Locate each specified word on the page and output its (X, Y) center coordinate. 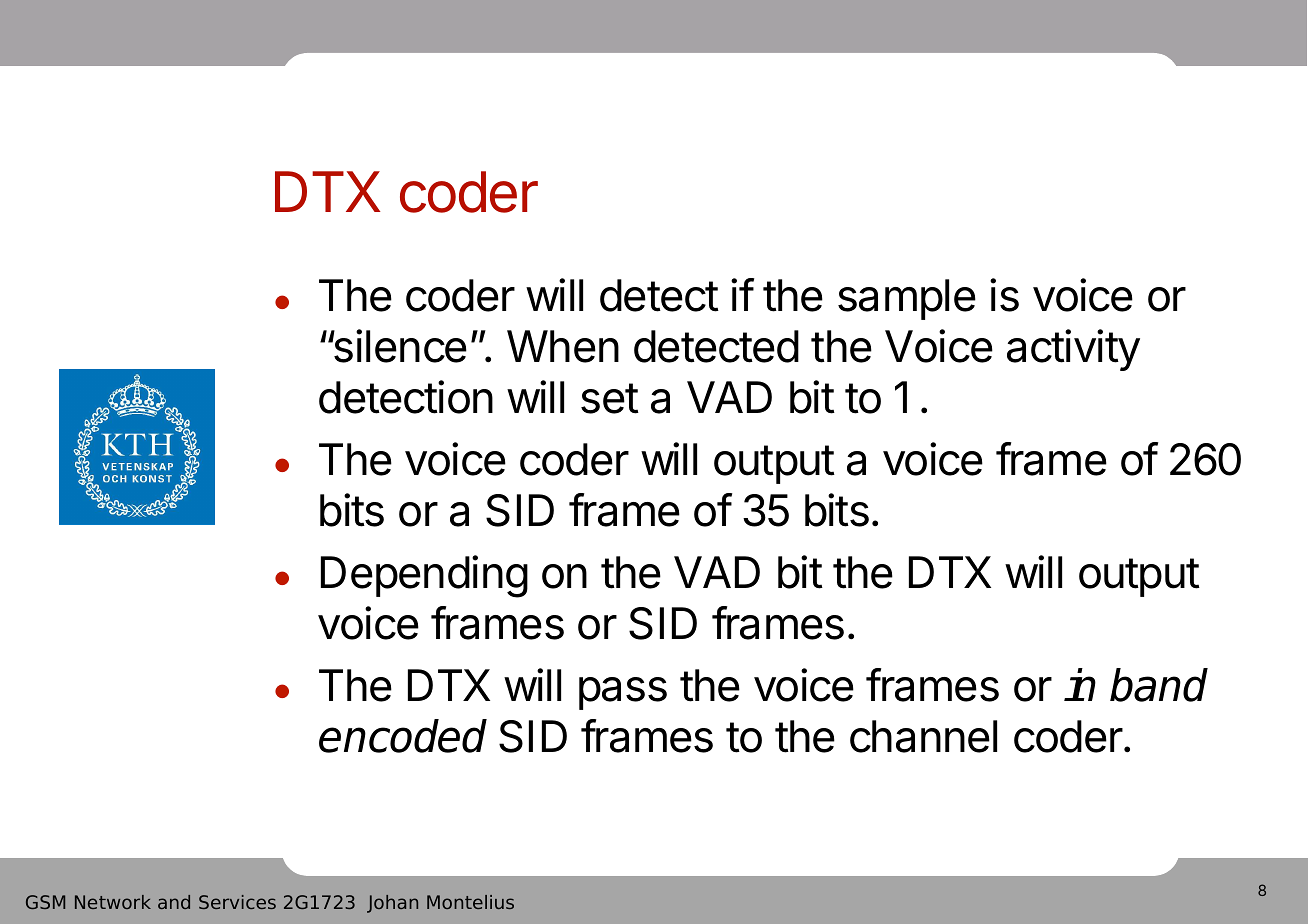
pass (623, 693)
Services (237, 902)
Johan (392, 904)
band (1159, 685)
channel (923, 736)
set (610, 398)
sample (907, 299)
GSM (45, 902)
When (563, 346)
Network (113, 902)
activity (1073, 350)
